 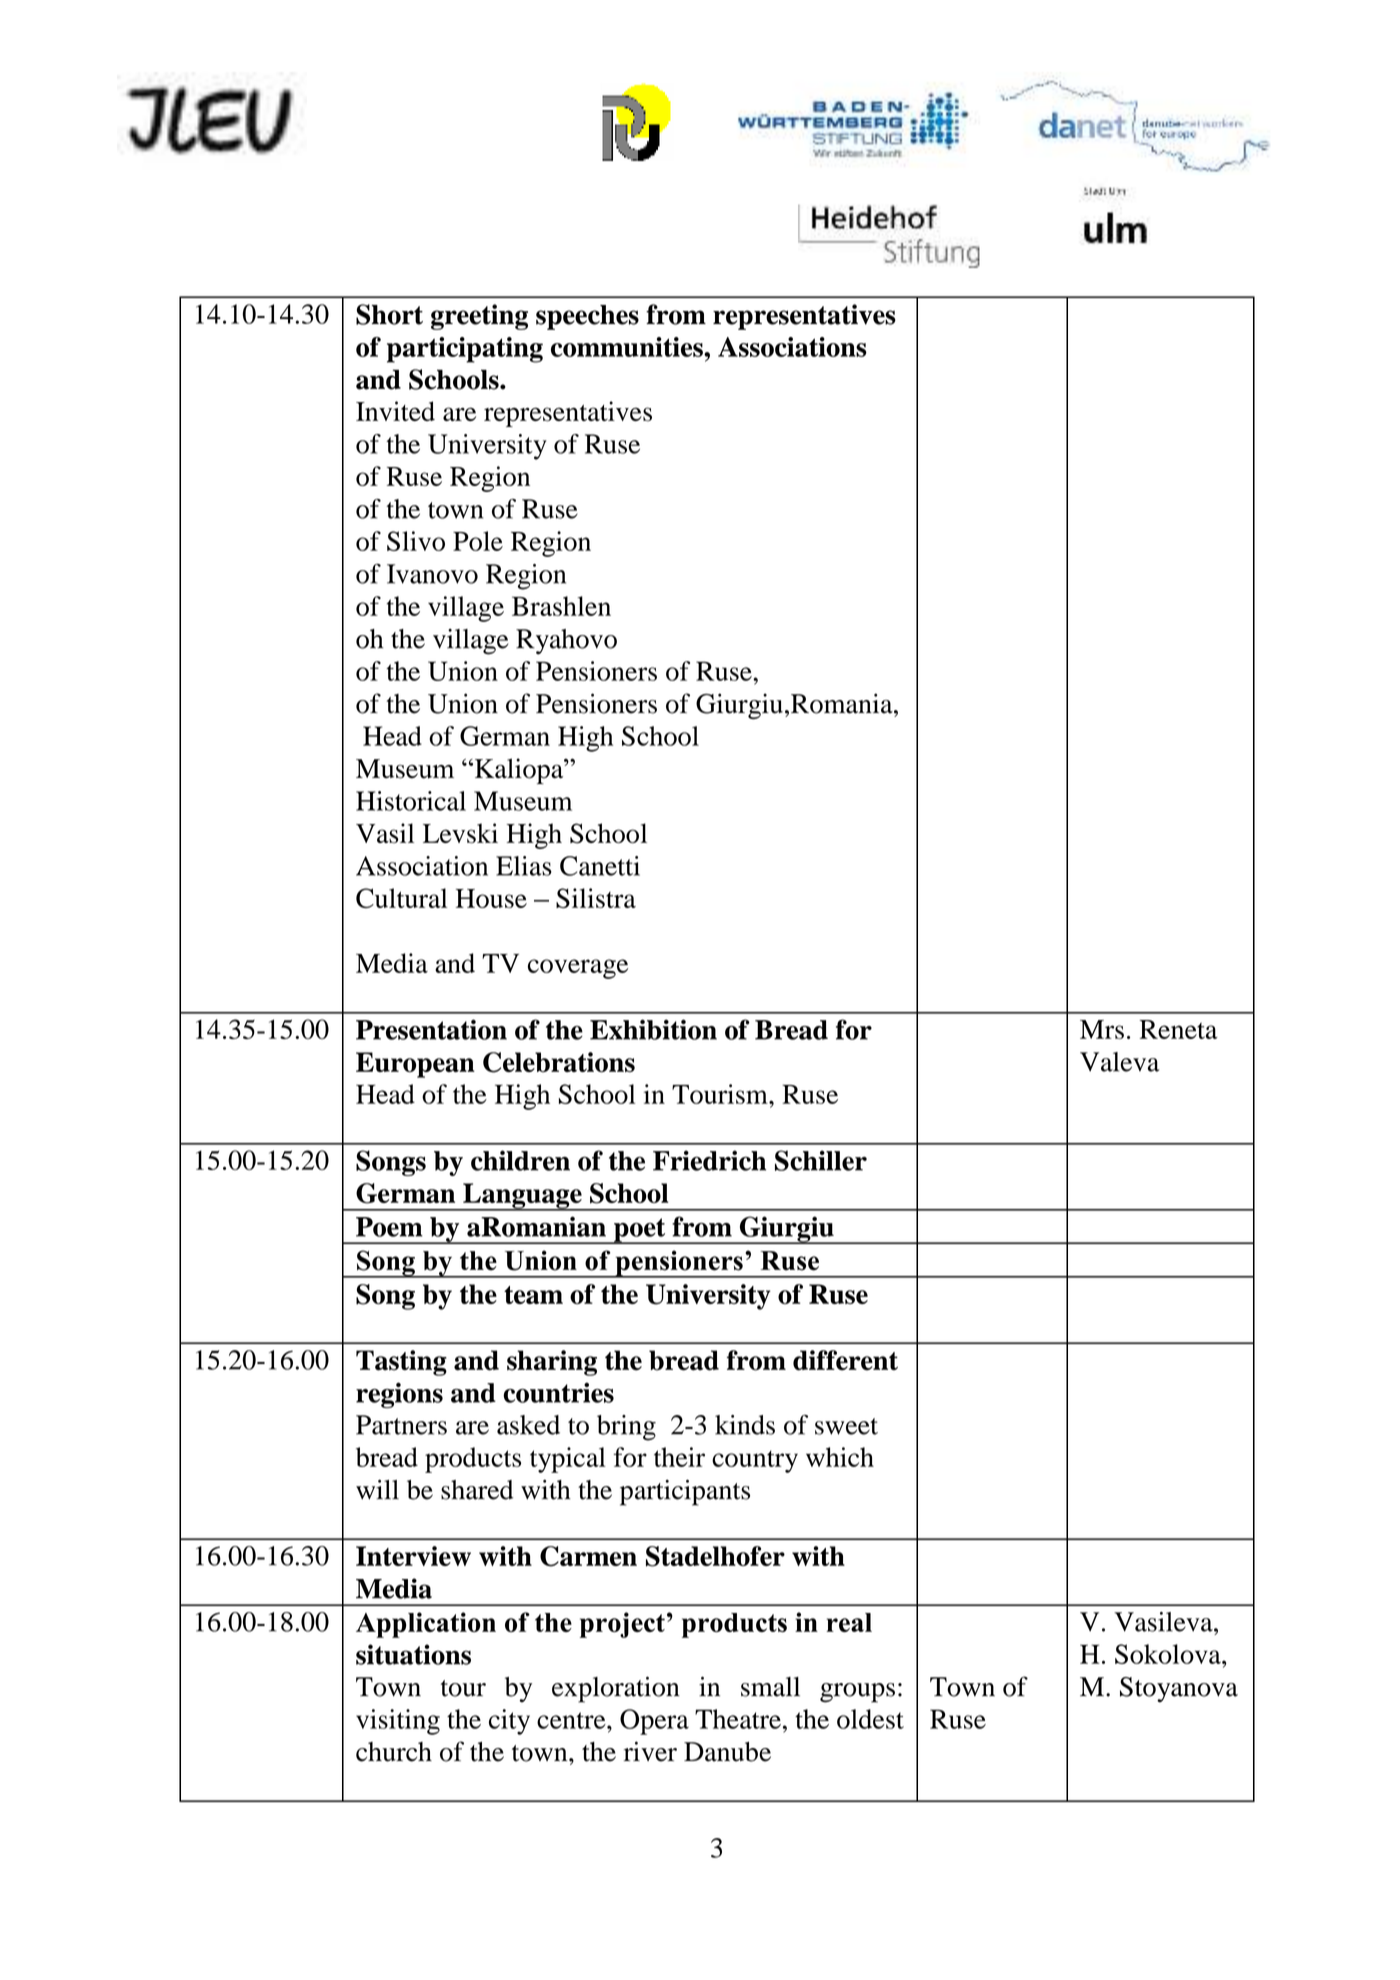 What do you see at coordinates (628, 347) in the image?
I see `communities` at bounding box center [628, 347].
